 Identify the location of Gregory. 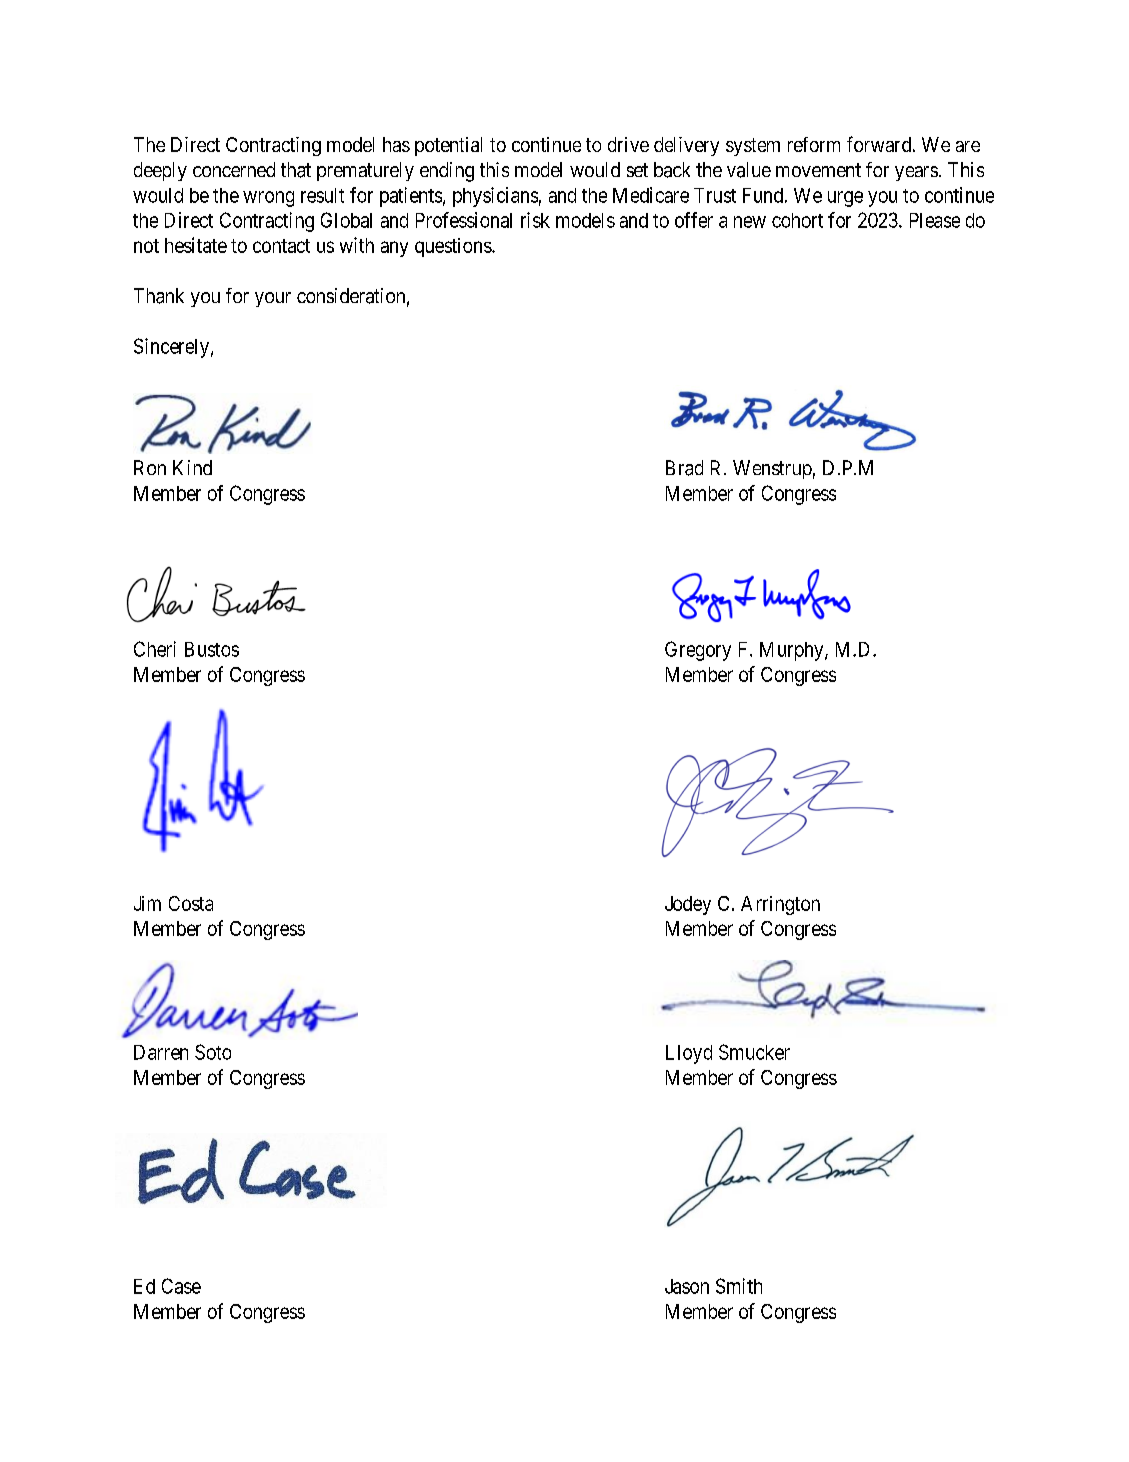
(698, 651).
